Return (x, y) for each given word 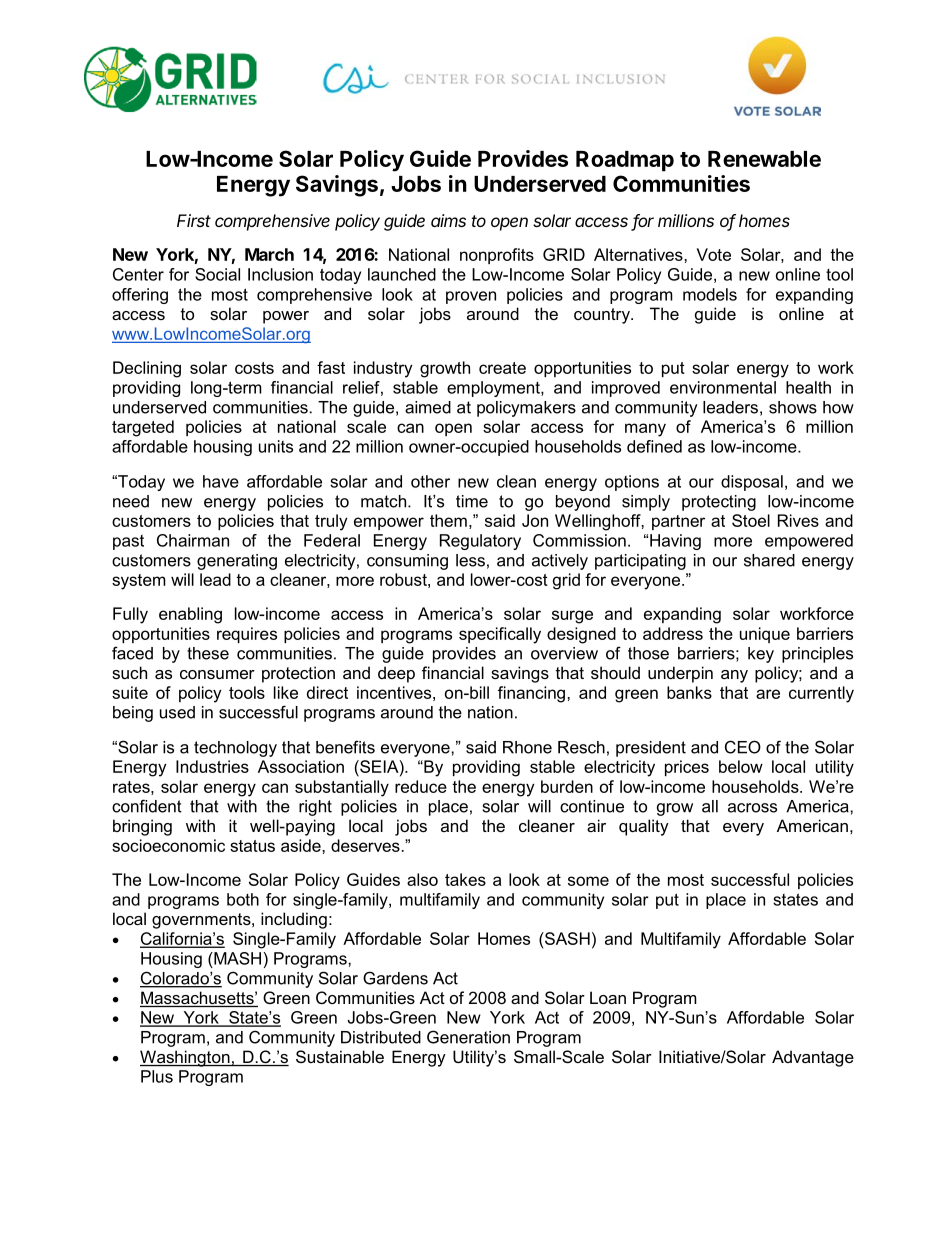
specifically (500, 635)
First (194, 220)
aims (448, 220)
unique (765, 635)
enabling (190, 615)
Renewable (764, 159)
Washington (186, 1058)
